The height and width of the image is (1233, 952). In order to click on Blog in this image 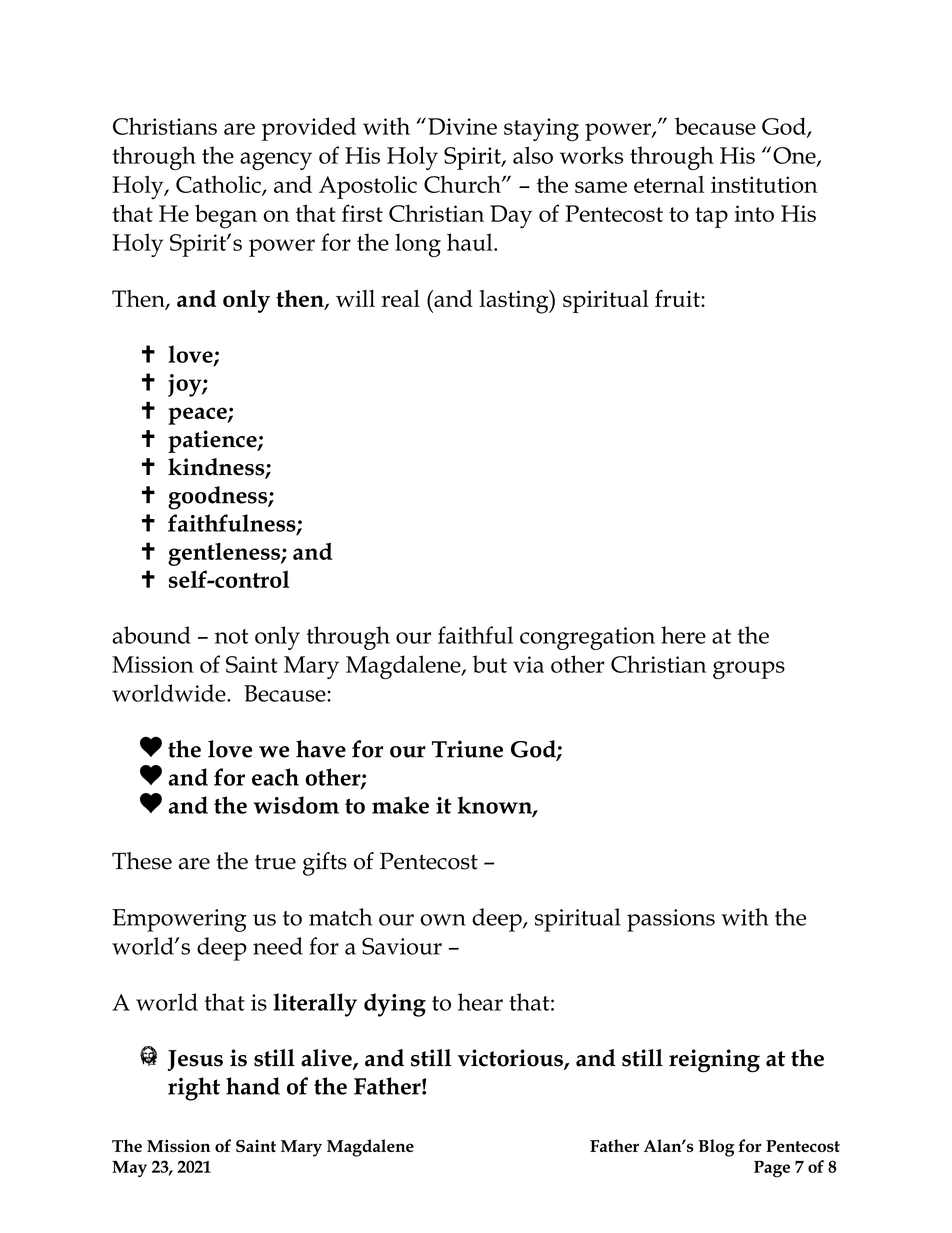, I will do `click(716, 1148)`.
